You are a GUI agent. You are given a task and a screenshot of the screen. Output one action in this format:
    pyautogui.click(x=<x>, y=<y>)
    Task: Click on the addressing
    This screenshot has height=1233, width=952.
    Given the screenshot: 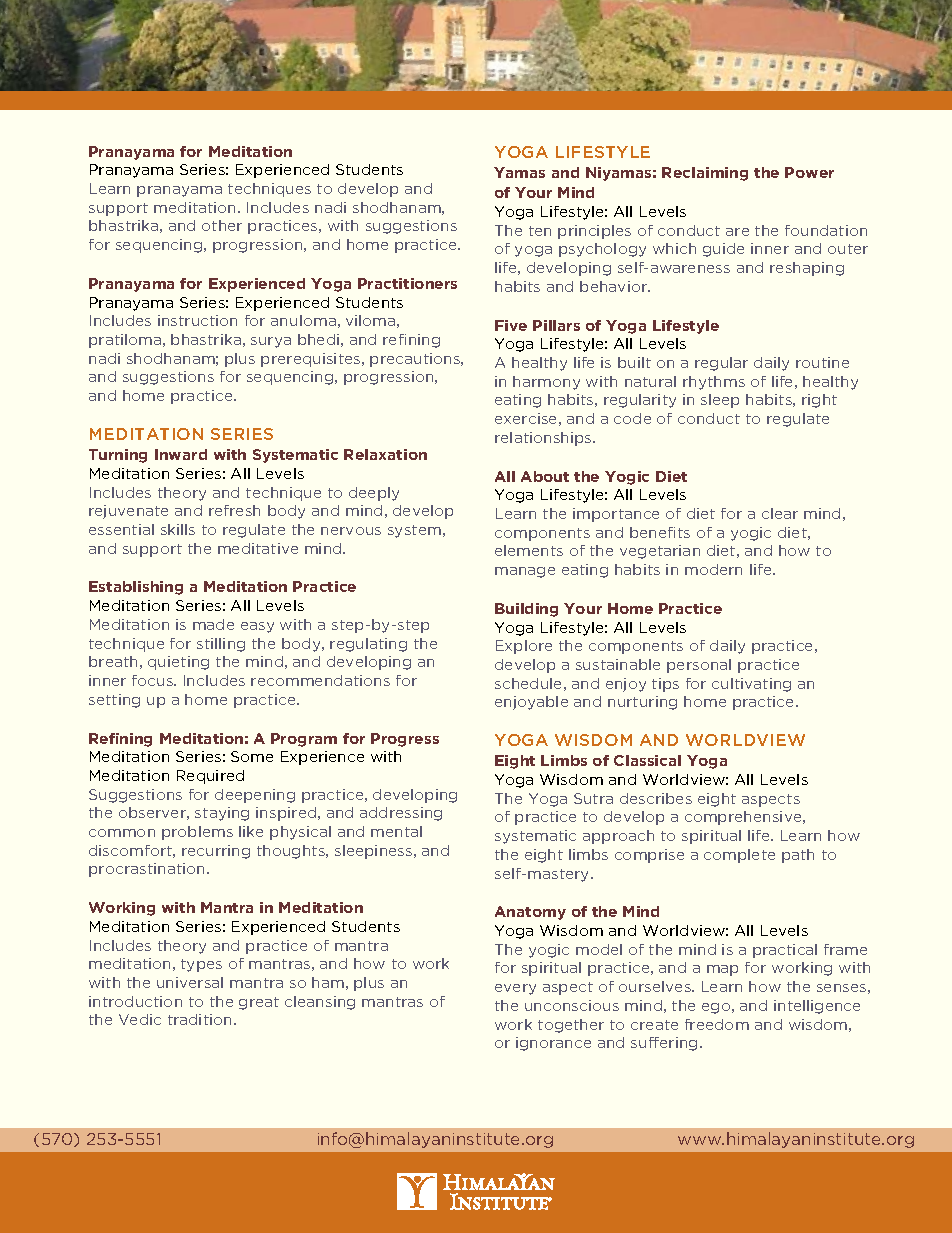 What is the action you would take?
    pyautogui.click(x=401, y=814)
